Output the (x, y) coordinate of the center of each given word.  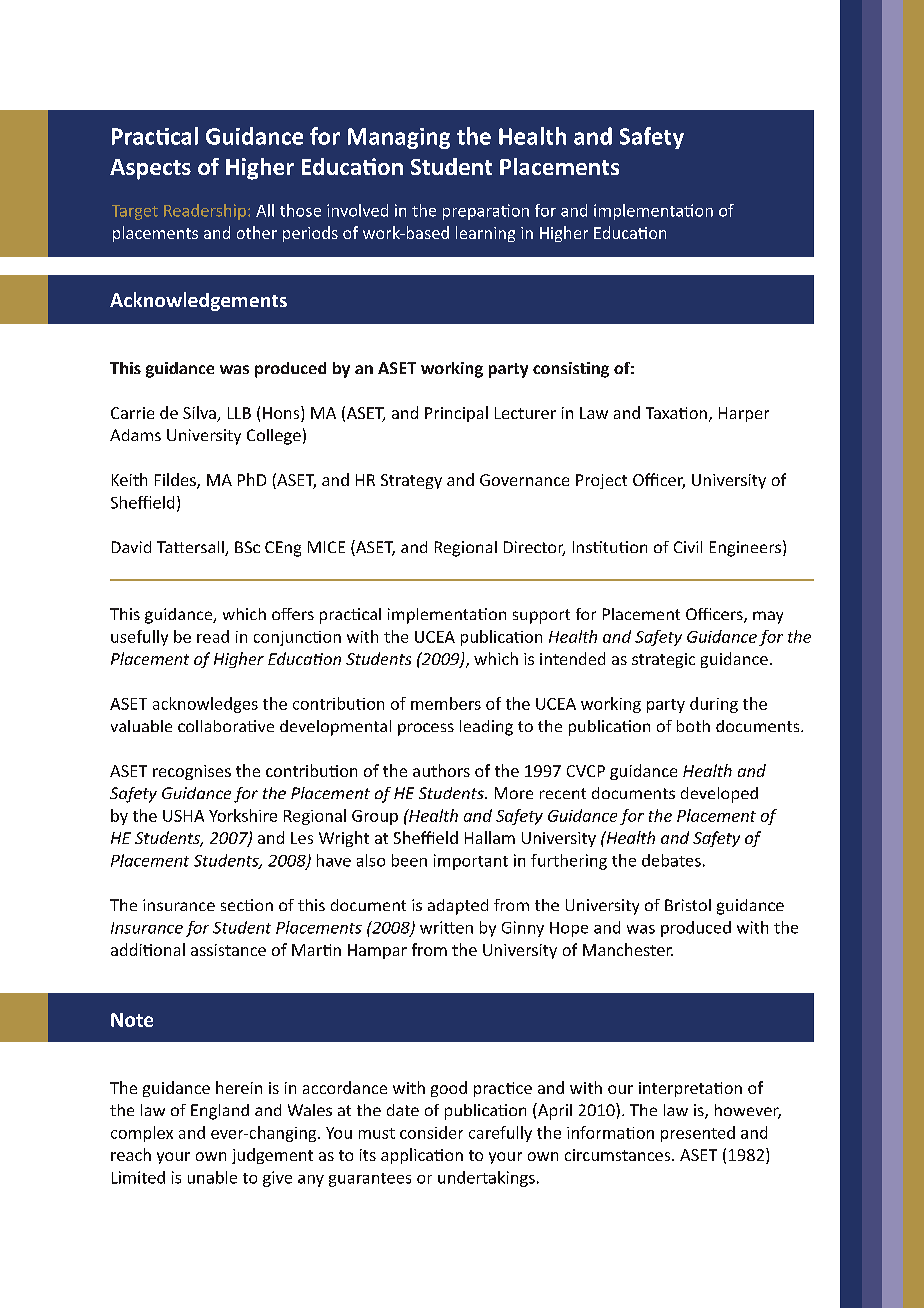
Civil (688, 547)
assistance (228, 950)
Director (534, 548)
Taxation (676, 413)
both (693, 726)
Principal (456, 414)
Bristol (688, 905)
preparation (486, 212)
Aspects (150, 169)
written (446, 927)
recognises (192, 772)
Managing (399, 138)
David (131, 547)
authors (441, 770)
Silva (200, 414)
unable (212, 1177)
